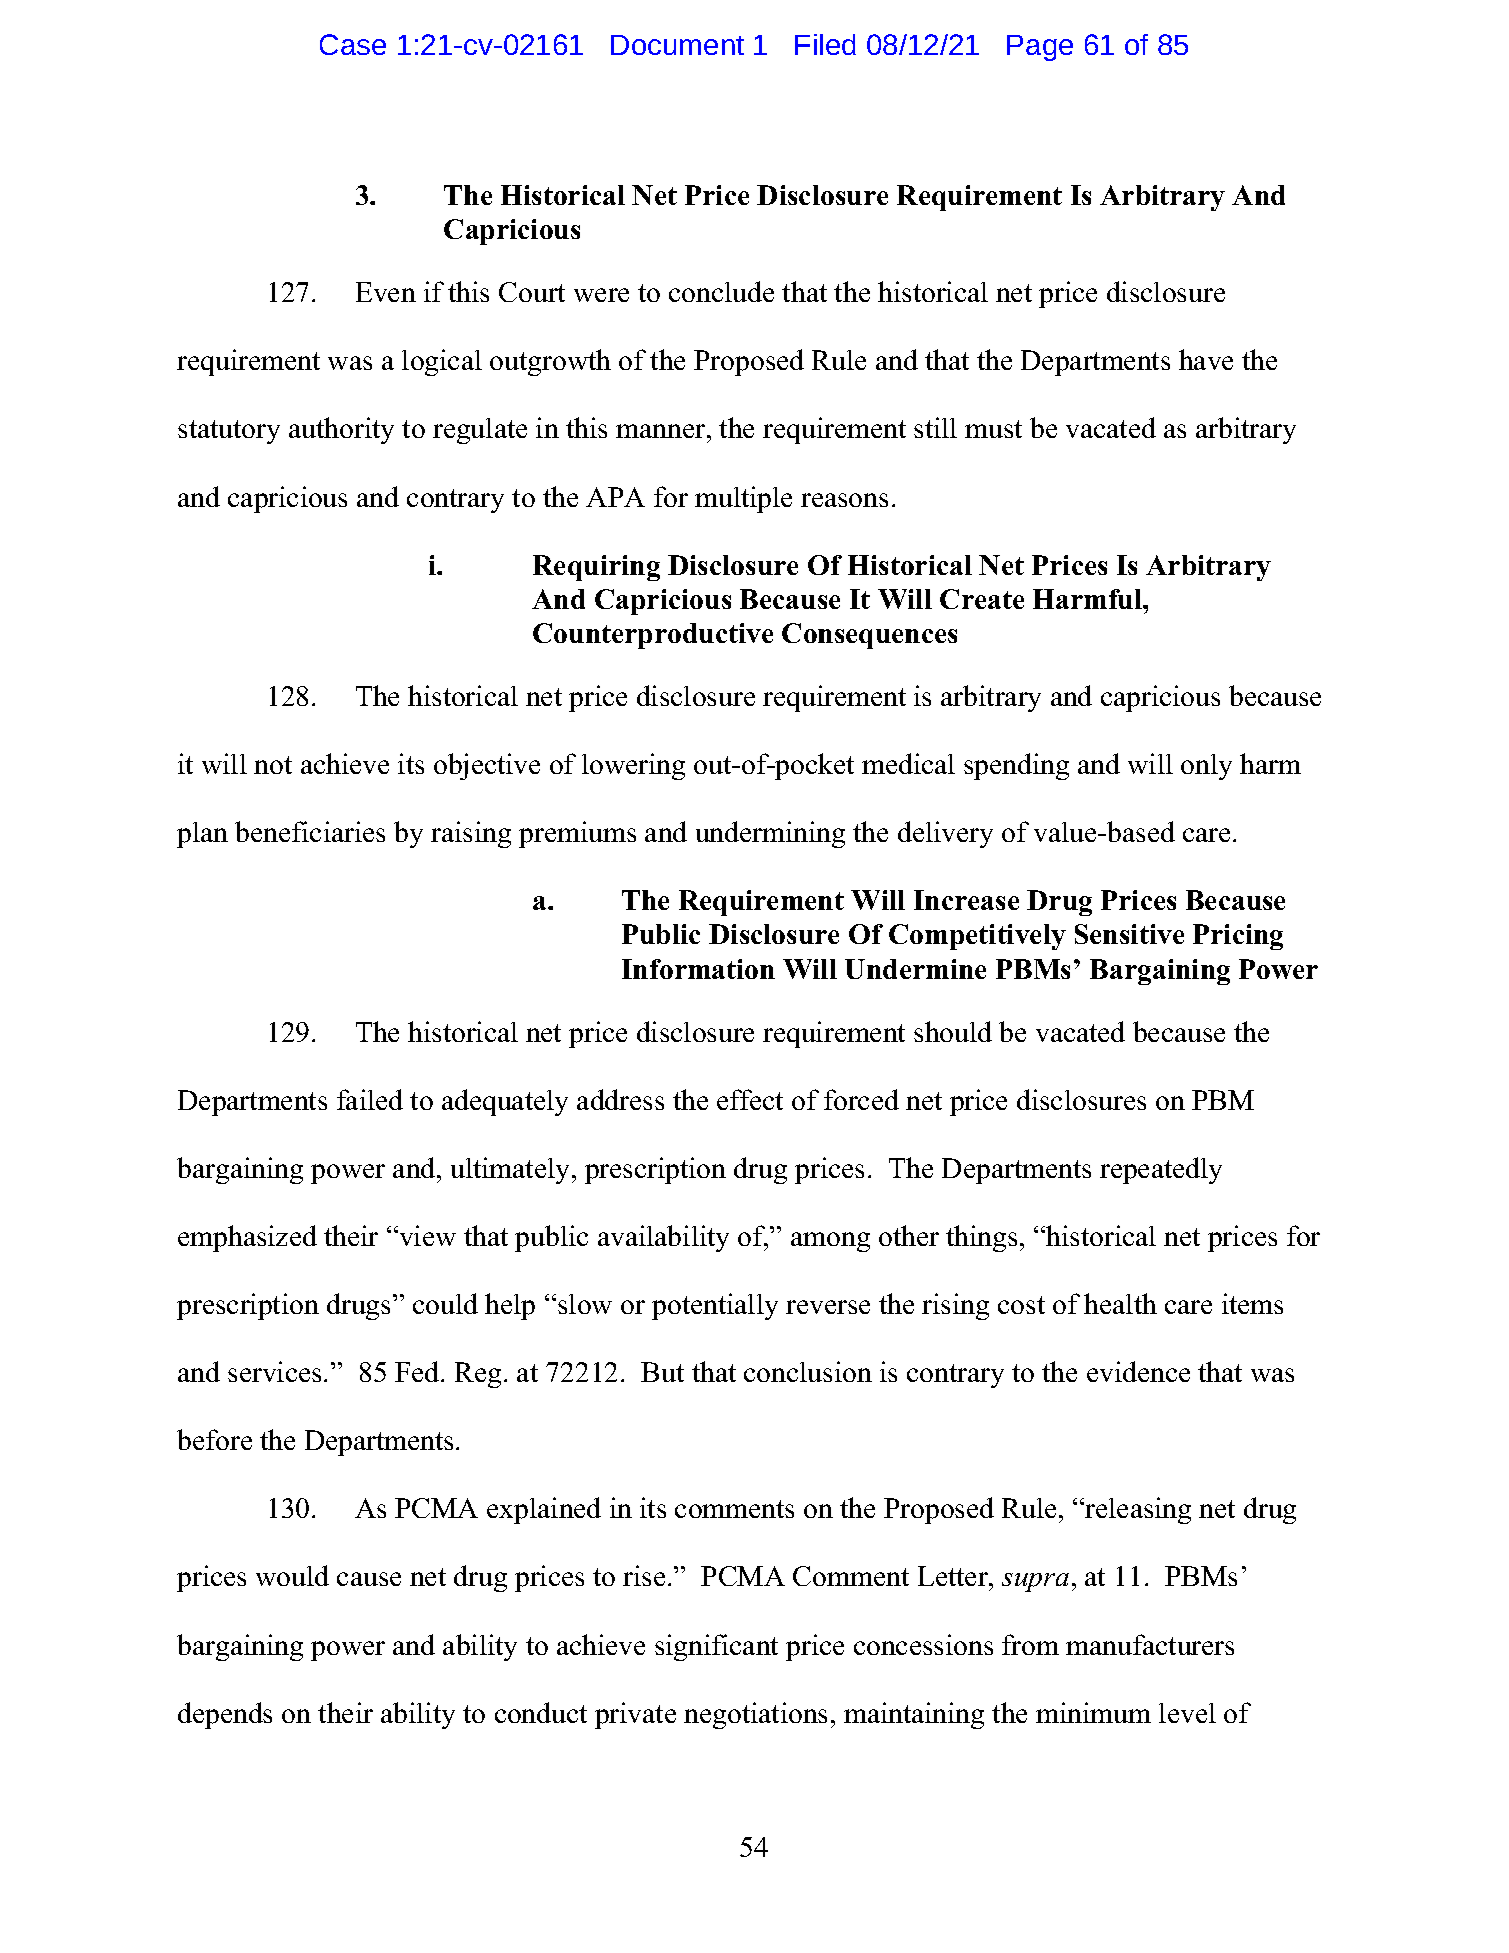 The height and width of the screenshot is (1953, 1509). Describe the element at coordinates (1040, 48) in the screenshot. I see `Page` at that location.
